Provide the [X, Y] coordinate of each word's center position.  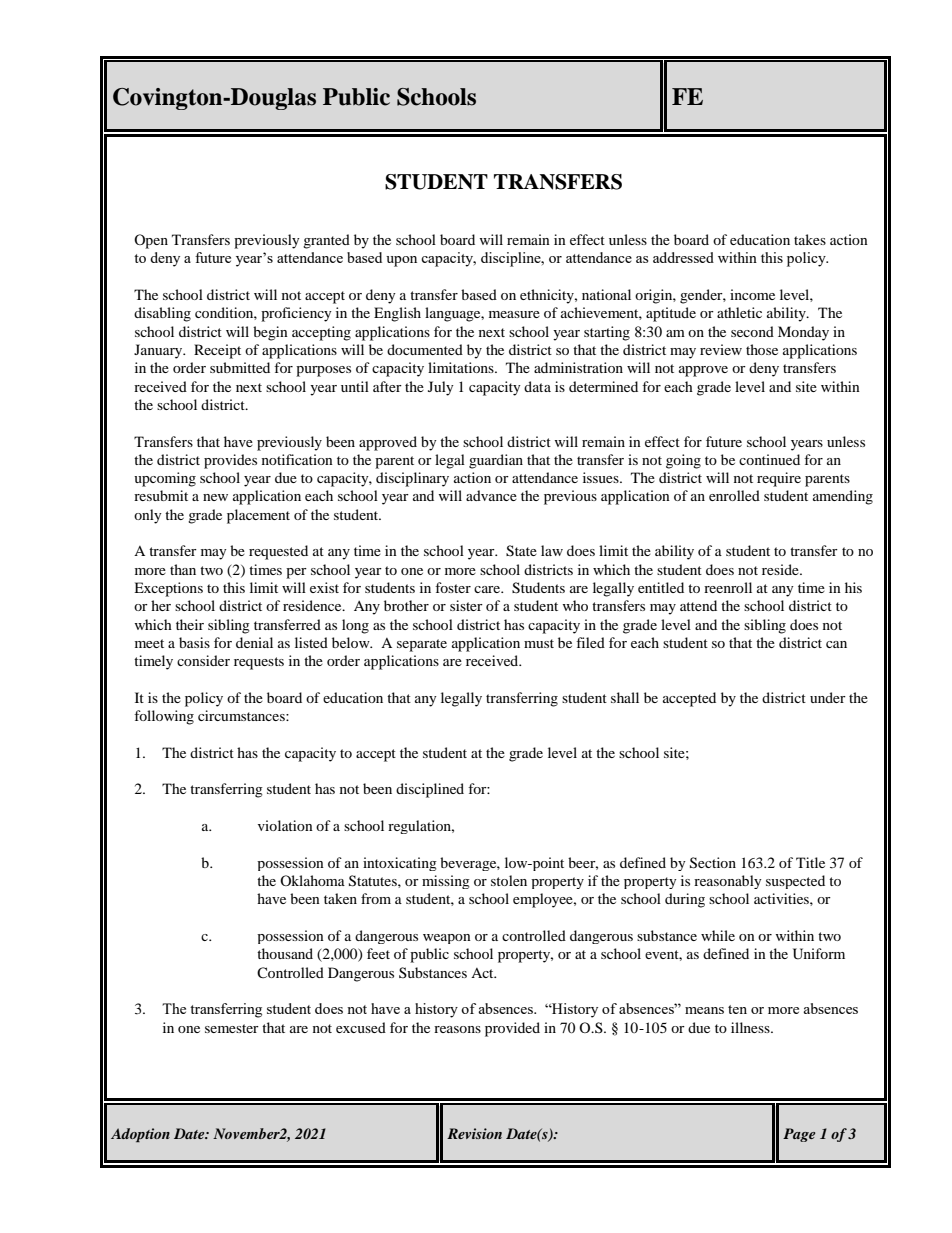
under [828, 697]
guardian [496, 461]
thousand [285, 953]
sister [466, 605]
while [718, 935]
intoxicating [400, 864]
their [190, 624]
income [752, 294]
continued [769, 459]
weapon [447, 939]
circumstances [242, 715]
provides [230, 461]
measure [514, 314]
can [836, 644]
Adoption [140, 1135]
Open [151, 241]
